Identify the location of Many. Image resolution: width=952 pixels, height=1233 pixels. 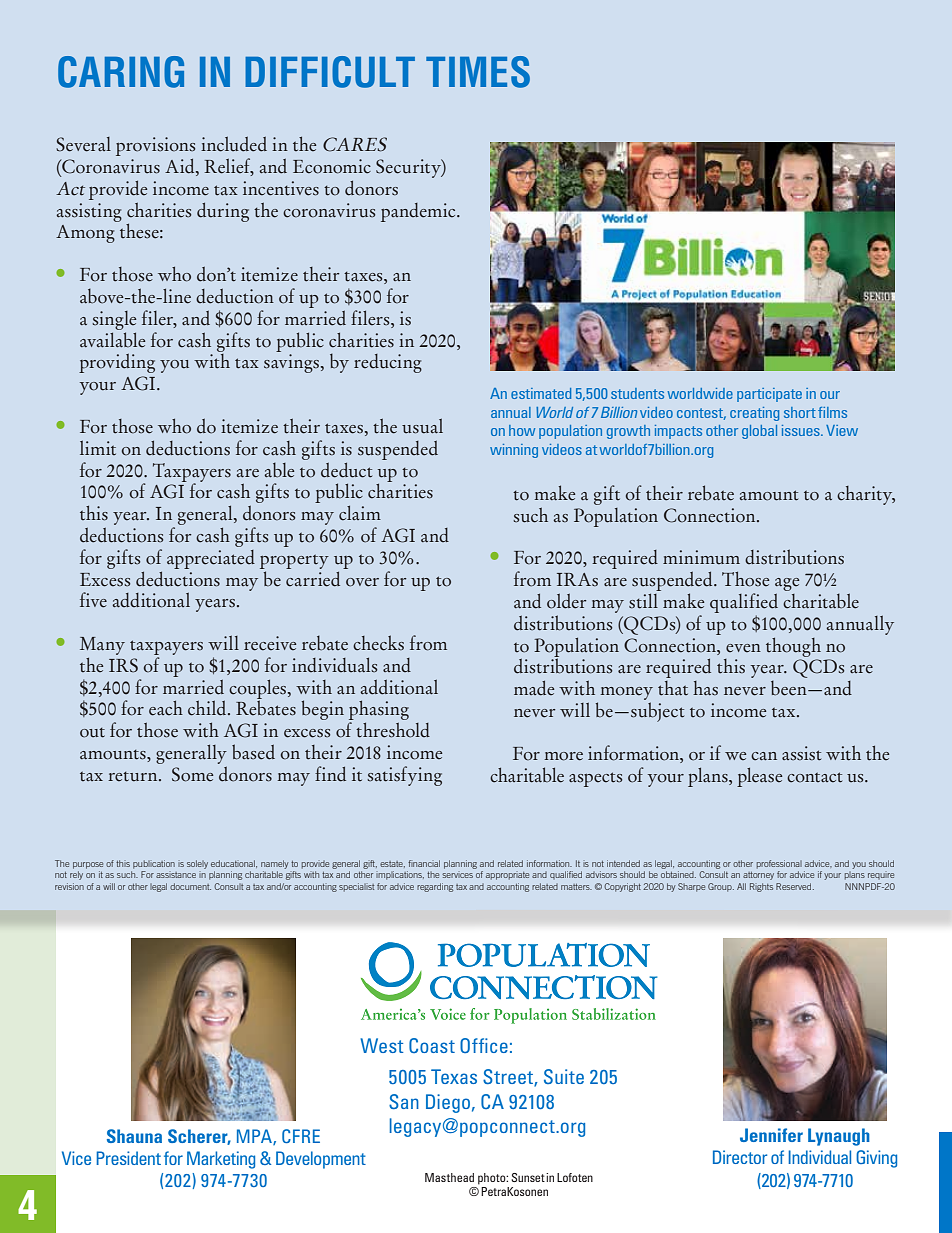
(102, 647).
